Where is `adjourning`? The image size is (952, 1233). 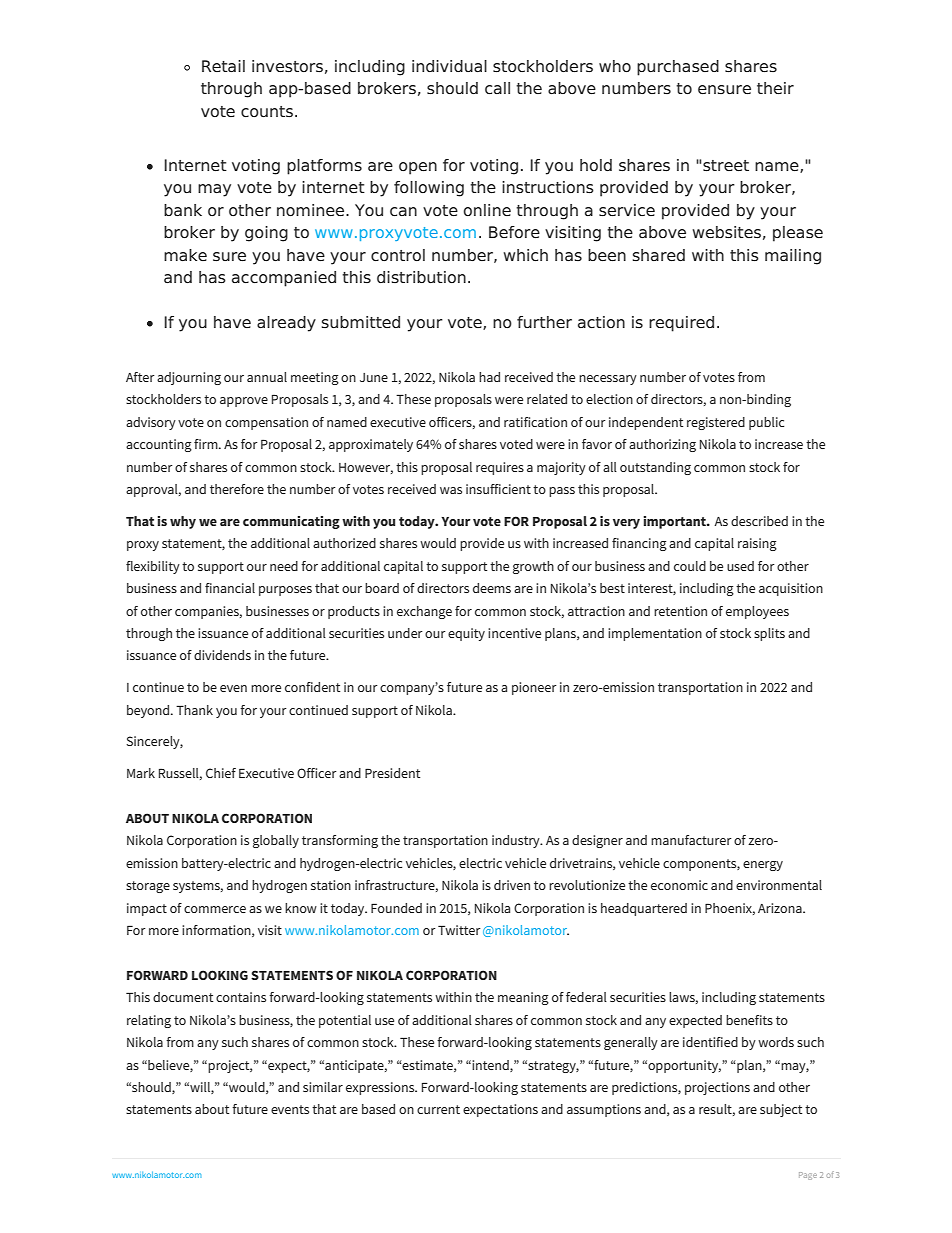 adjourning is located at coordinates (189, 378).
